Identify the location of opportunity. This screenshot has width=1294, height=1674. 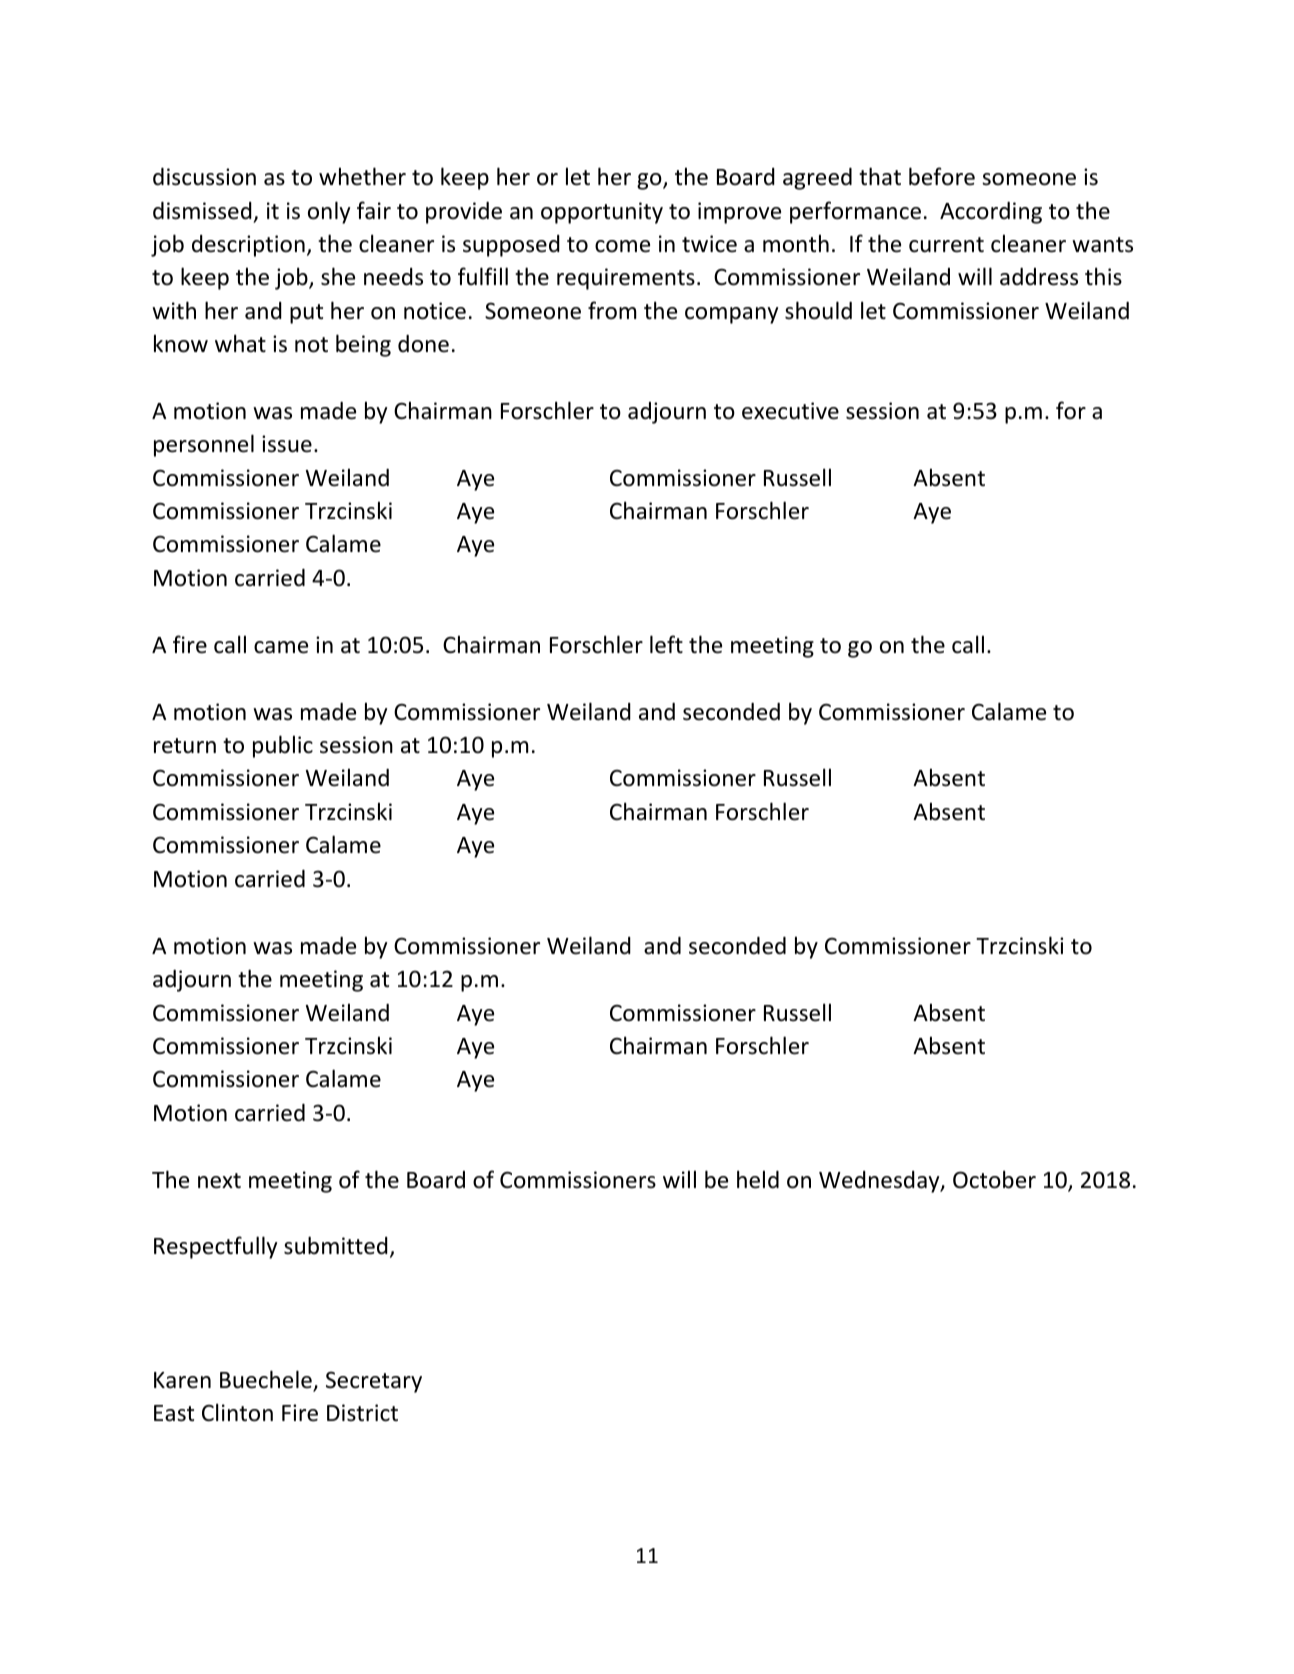
(602, 213).
